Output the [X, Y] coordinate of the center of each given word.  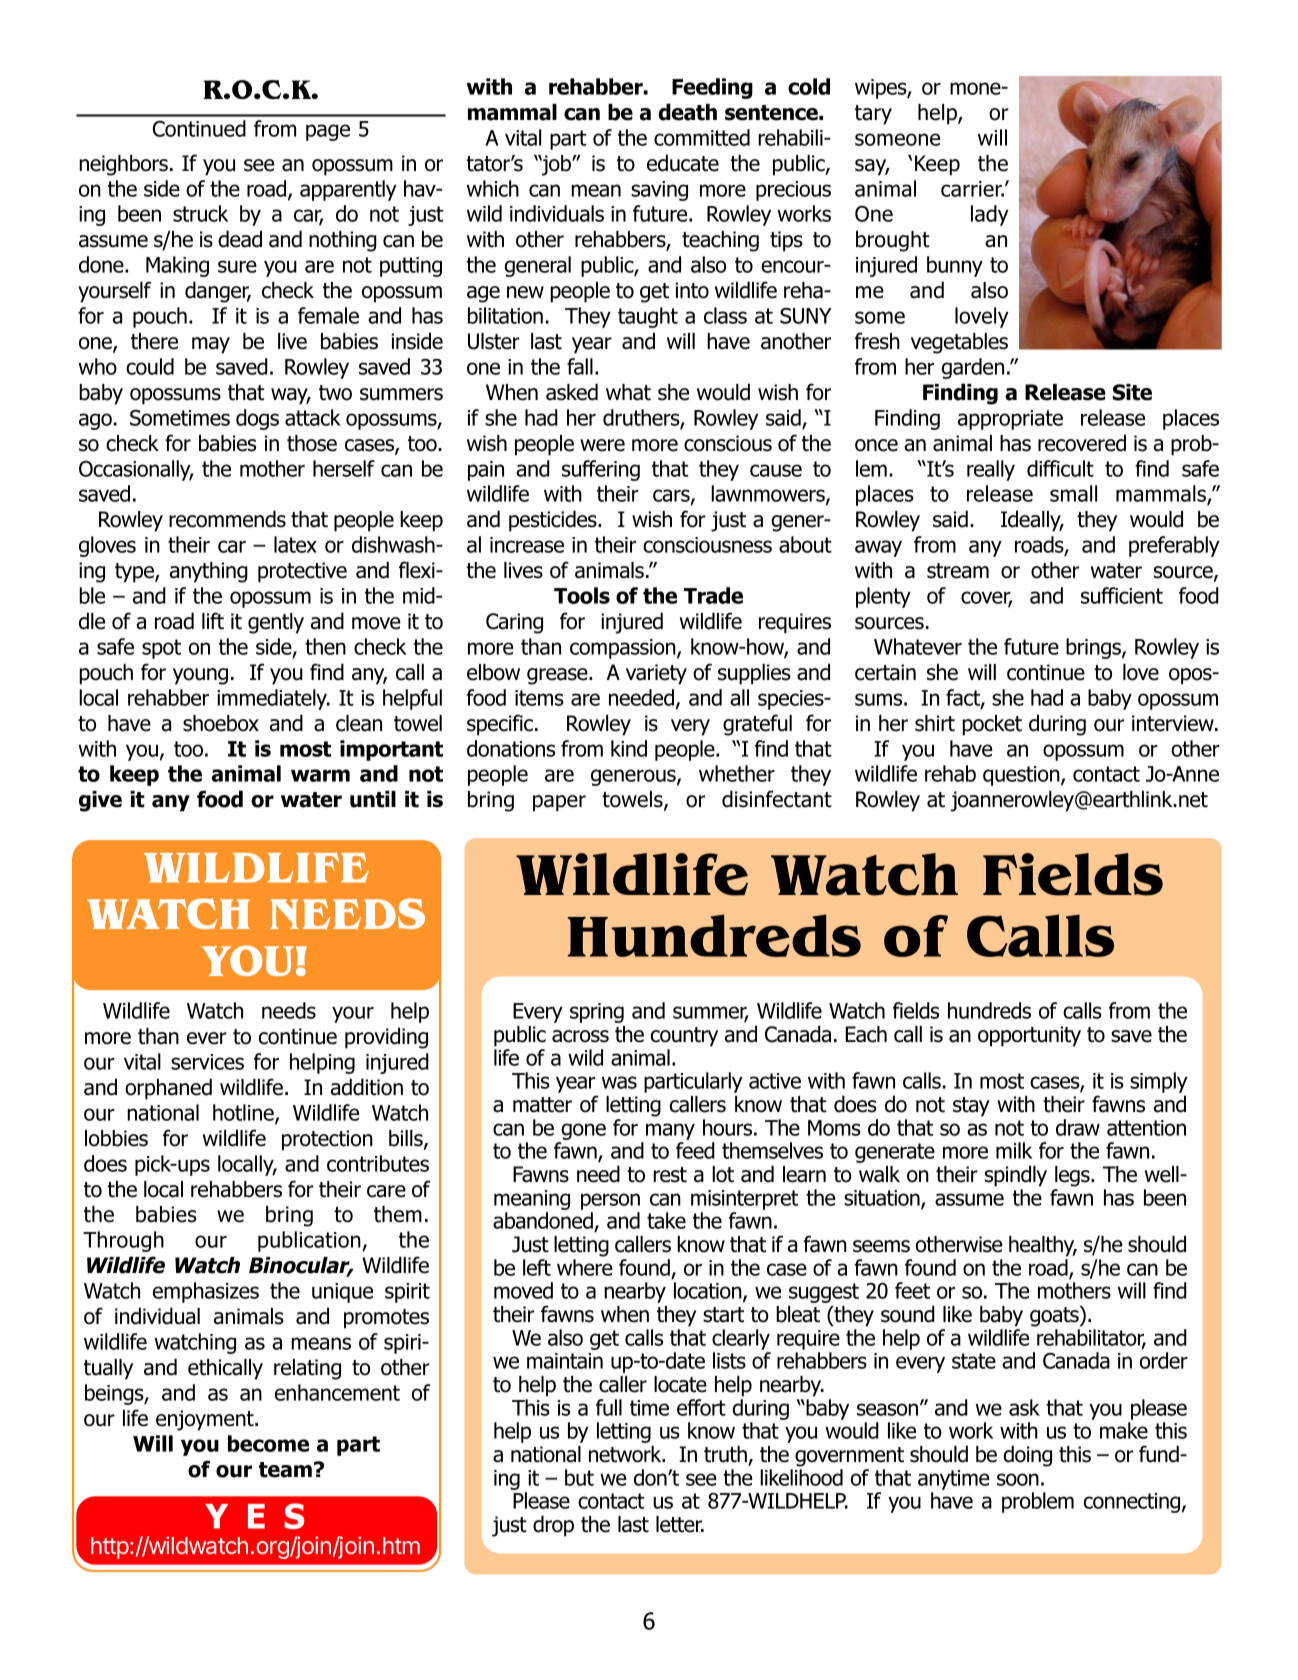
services [207, 1062]
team [285, 1470]
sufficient [1122, 595]
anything [209, 572]
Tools [582, 595]
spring [597, 1013]
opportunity [1029, 1036]
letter [680, 1524]
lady [990, 215]
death [688, 112]
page [328, 132]
